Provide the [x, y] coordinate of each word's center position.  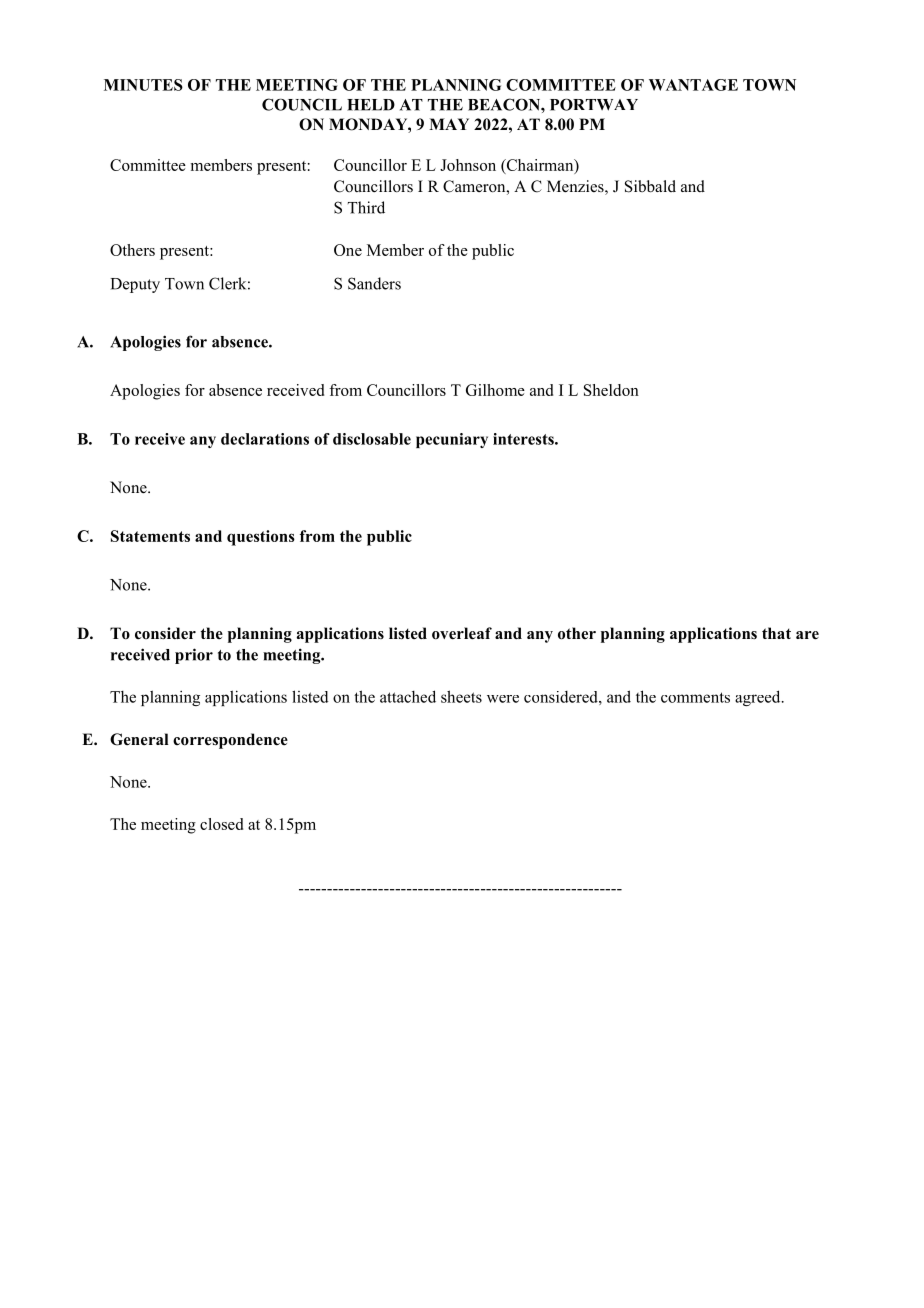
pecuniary [452, 440]
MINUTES [143, 85]
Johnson [468, 165]
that [776, 633]
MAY [449, 124]
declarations [265, 439]
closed [221, 824]
